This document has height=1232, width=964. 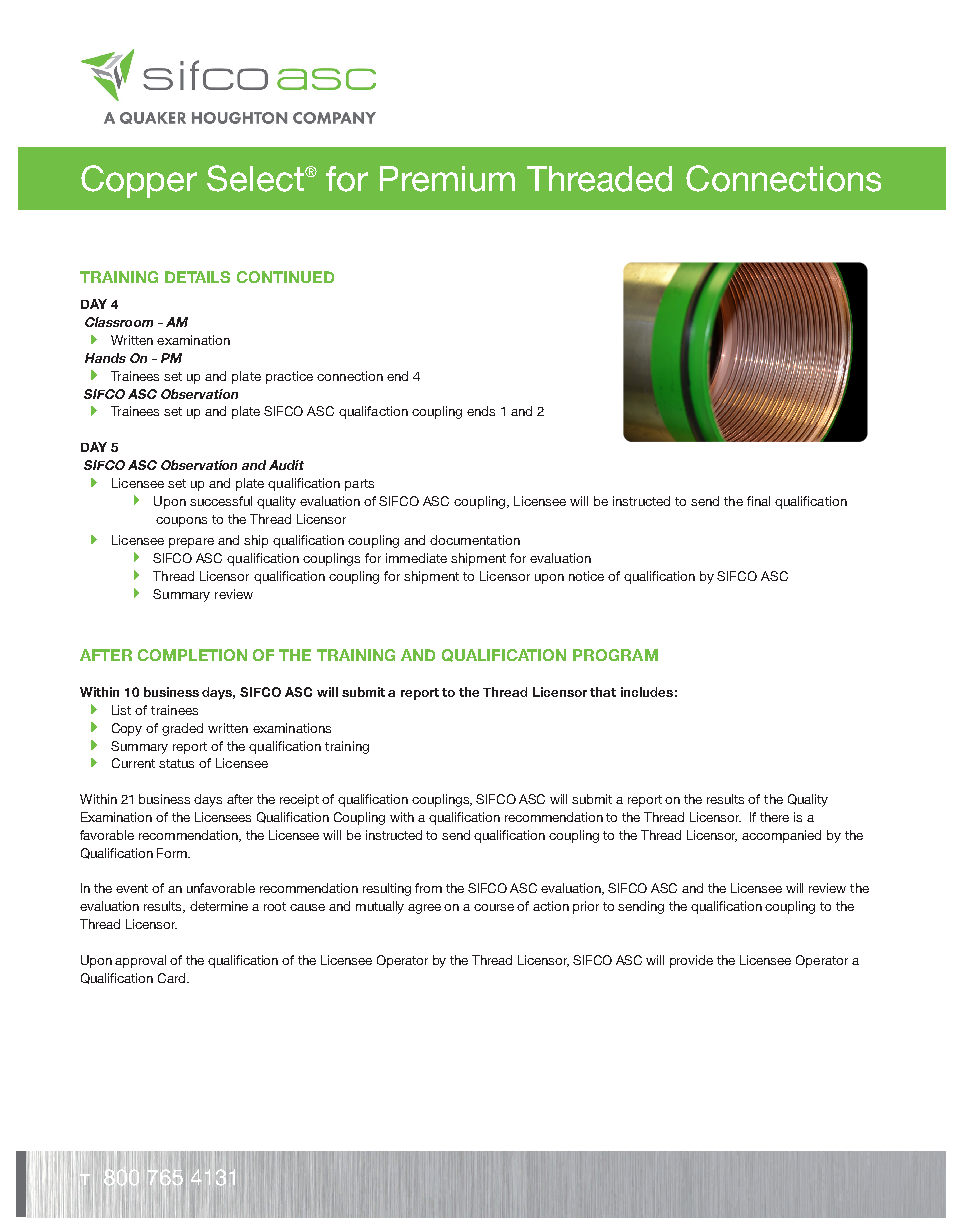 What do you see at coordinates (424, 909) in the document?
I see `agree` at bounding box center [424, 909].
